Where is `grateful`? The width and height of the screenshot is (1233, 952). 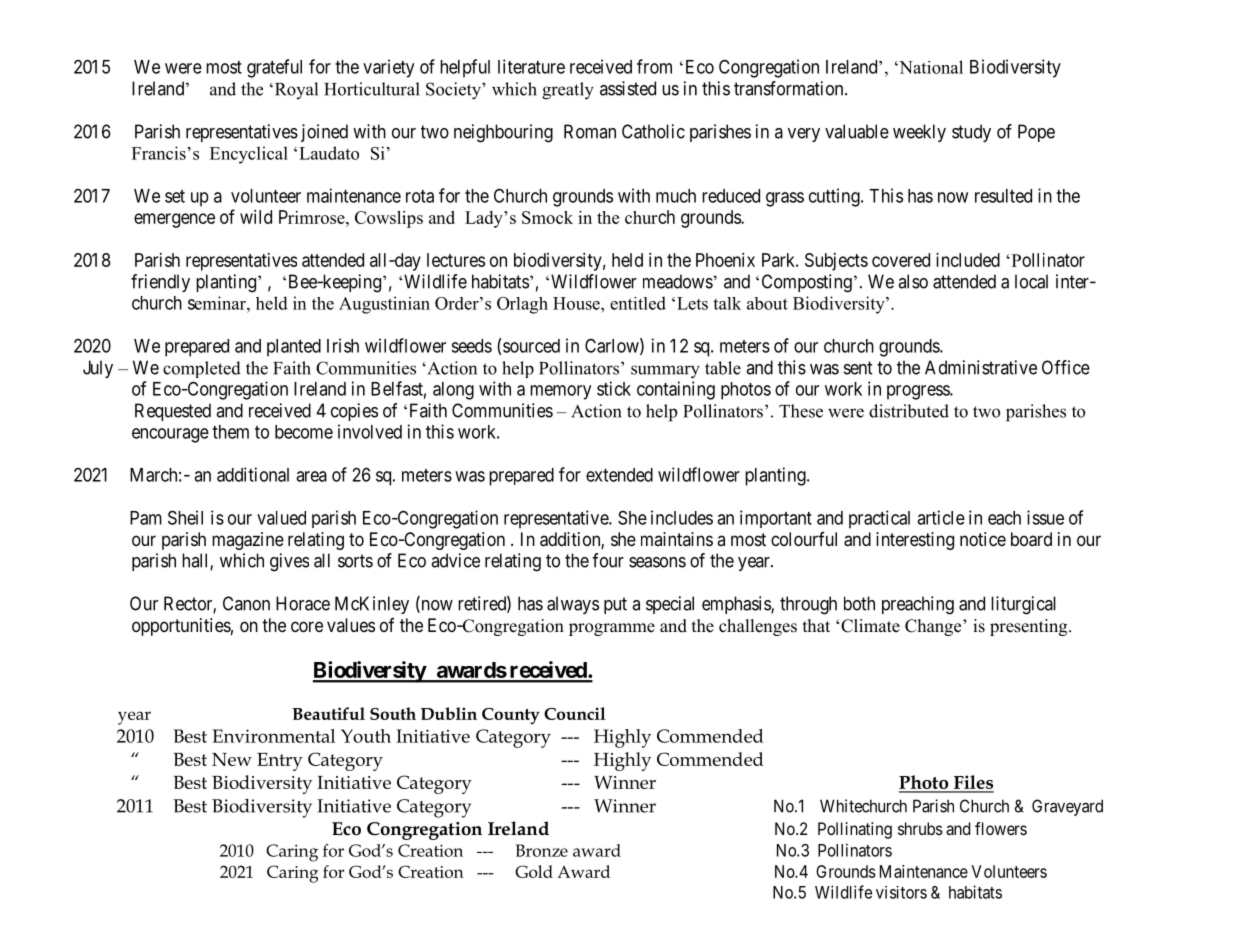 grateful is located at coordinates (274, 68).
